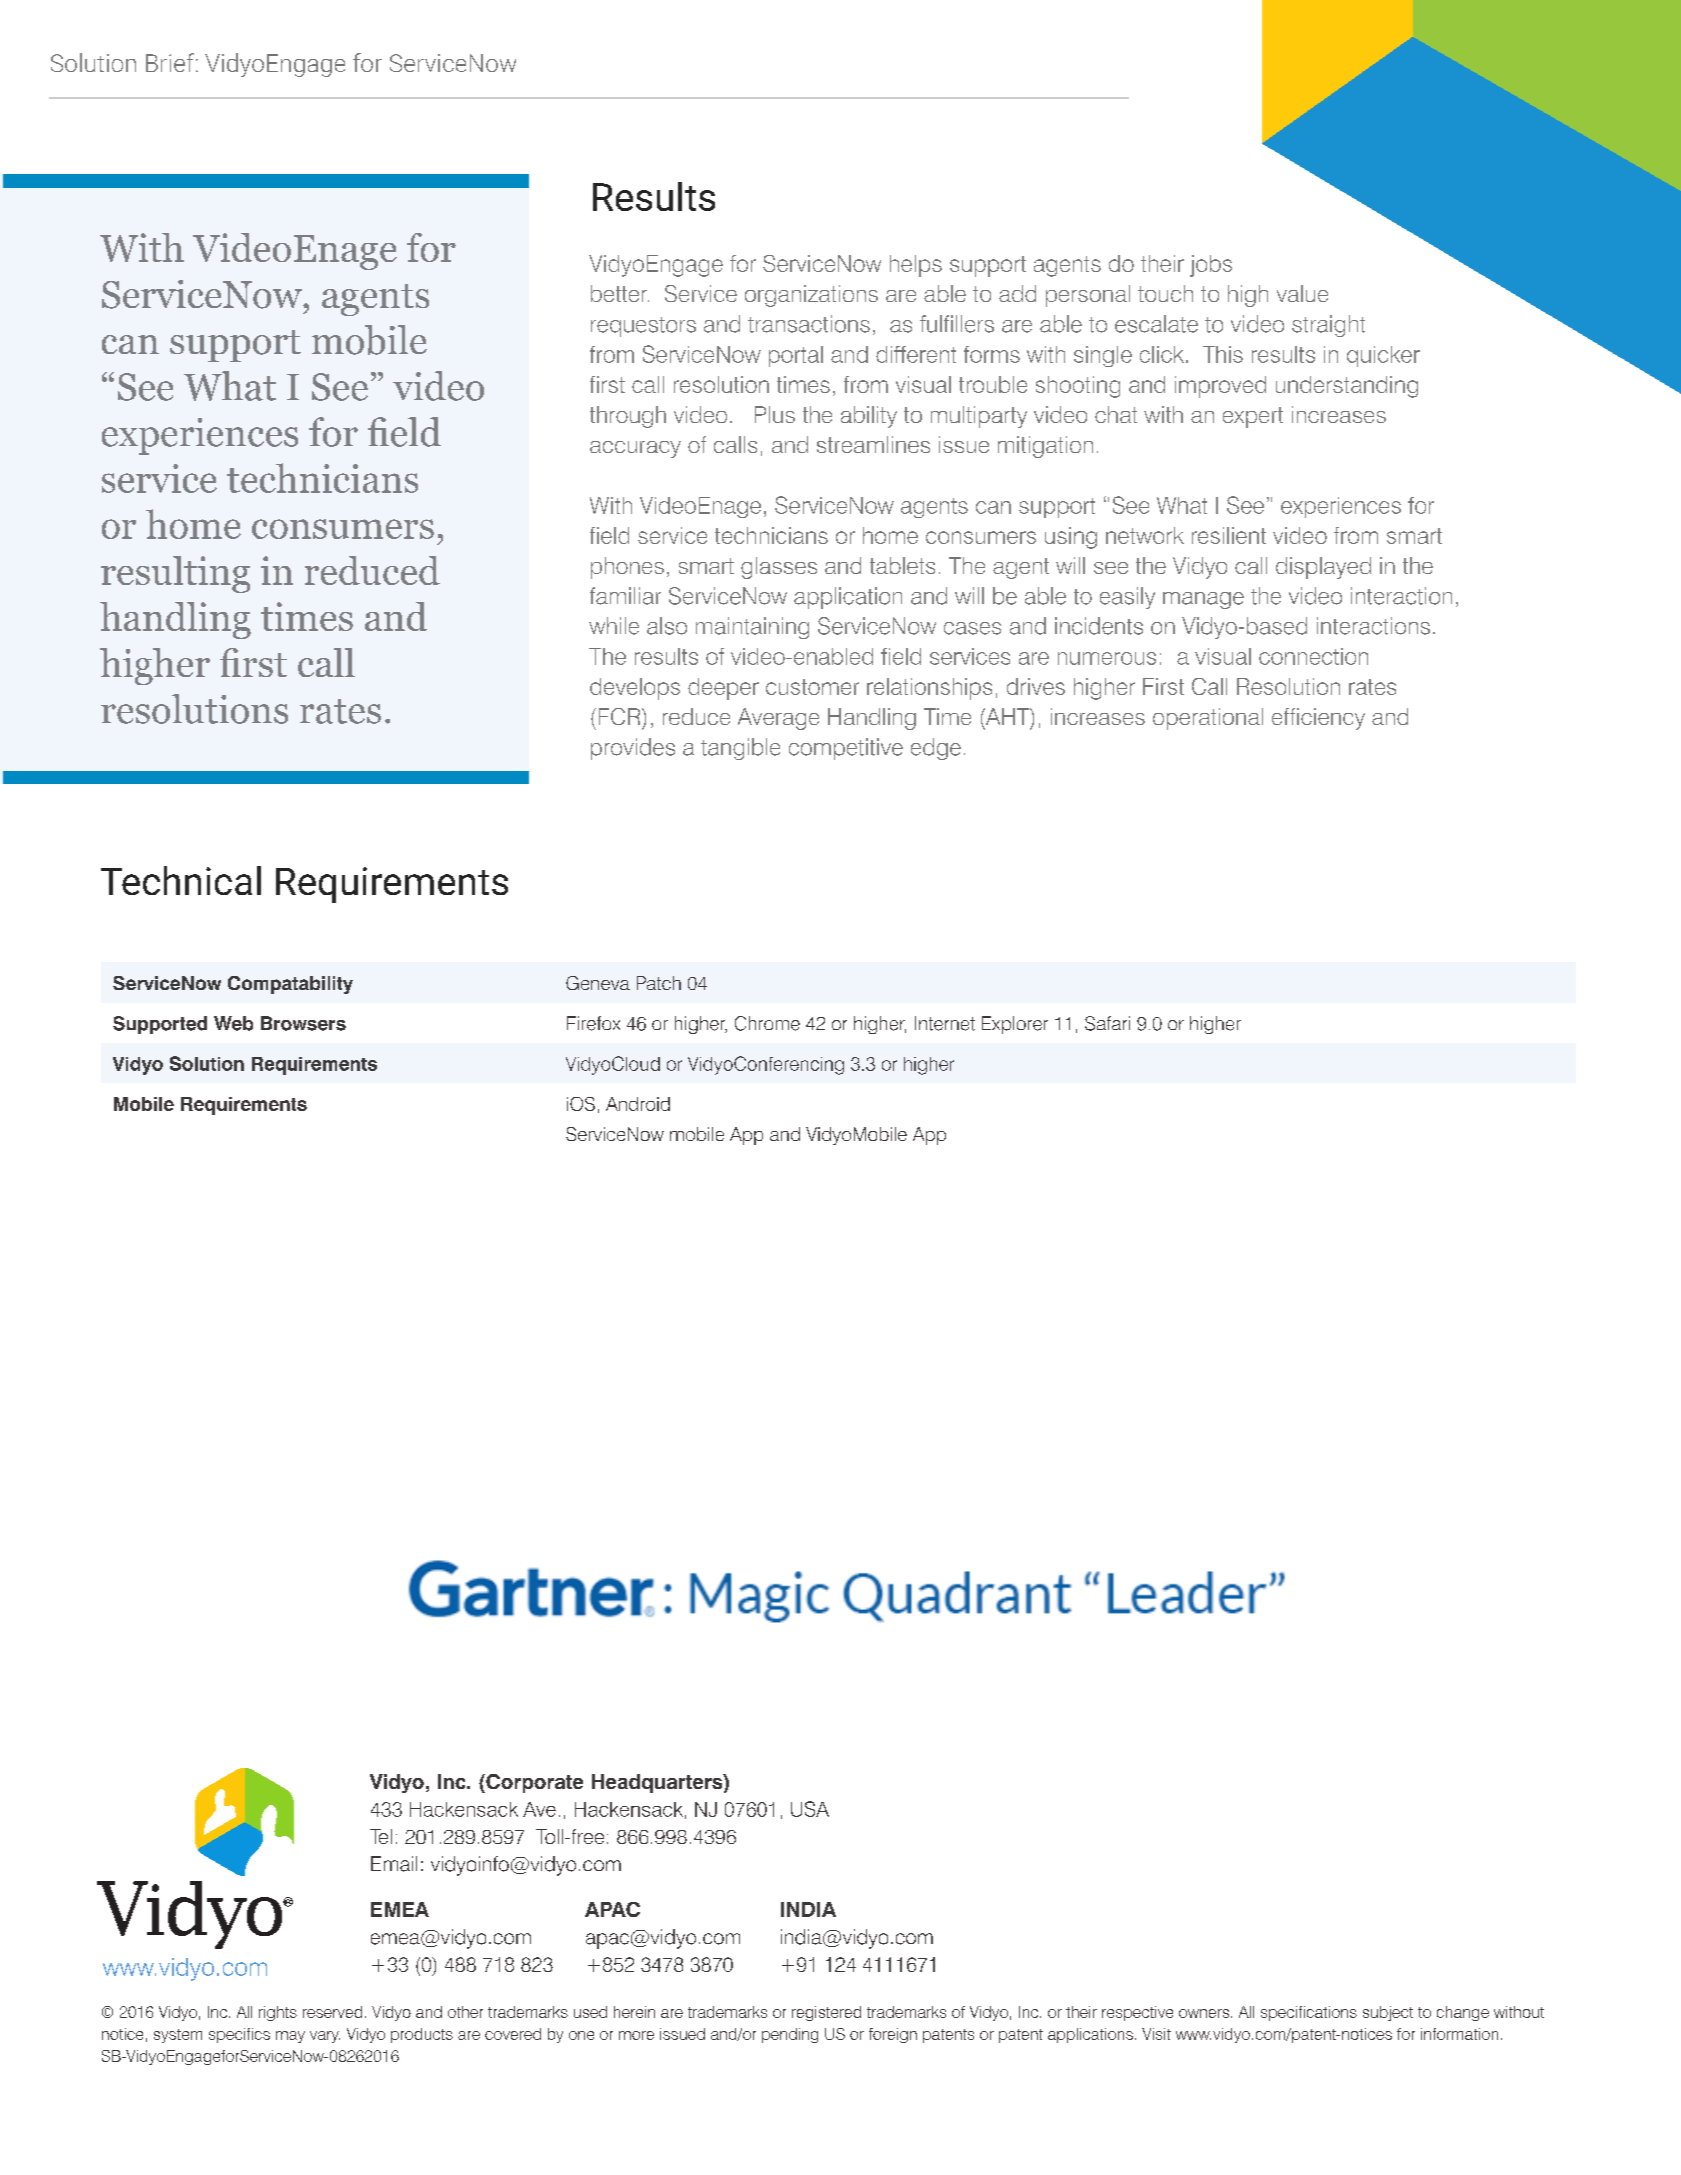 This screenshot has height=2175, width=1681. I want to click on specifications, so click(1309, 2013).
